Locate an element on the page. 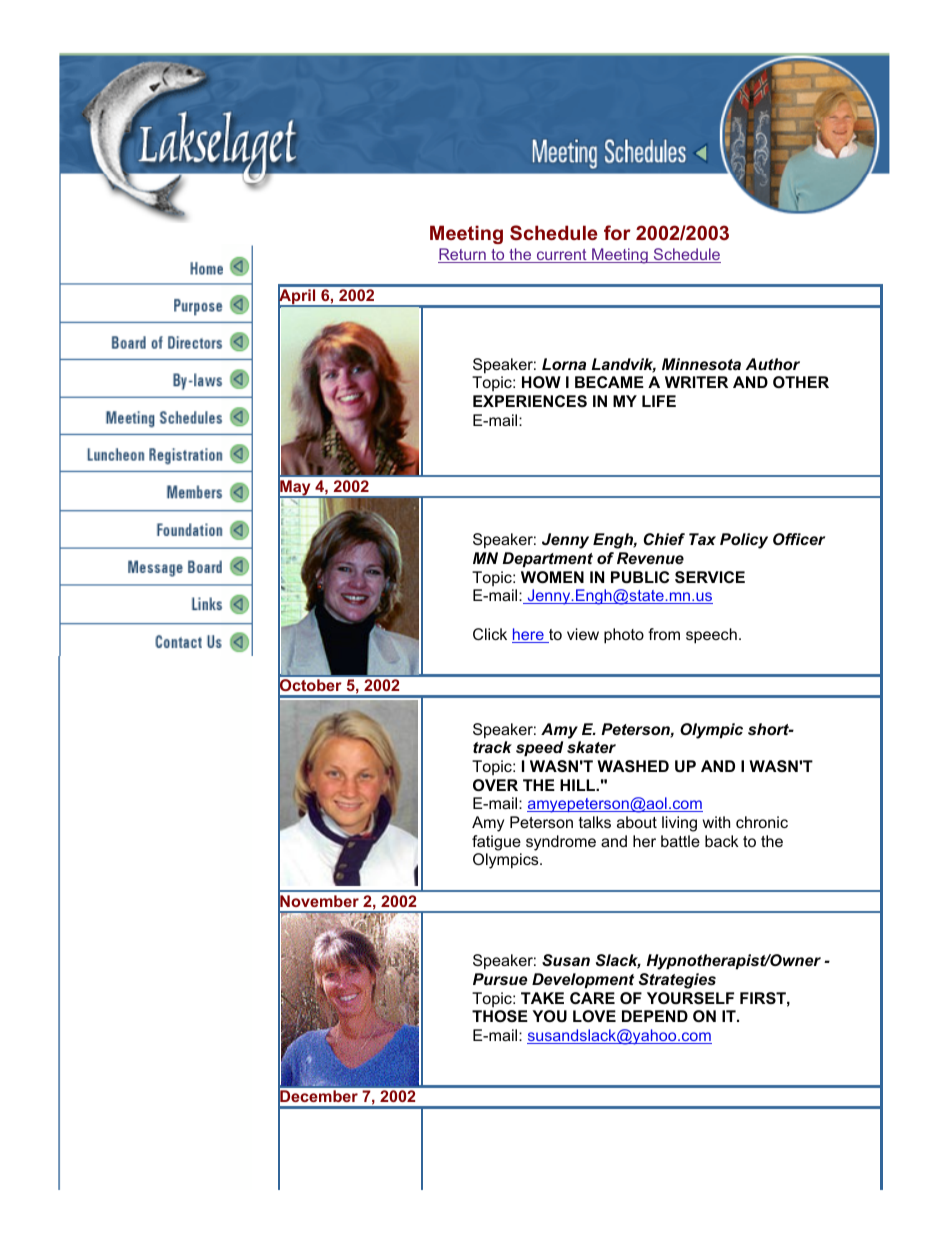  Chief is located at coordinates (664, 539).
